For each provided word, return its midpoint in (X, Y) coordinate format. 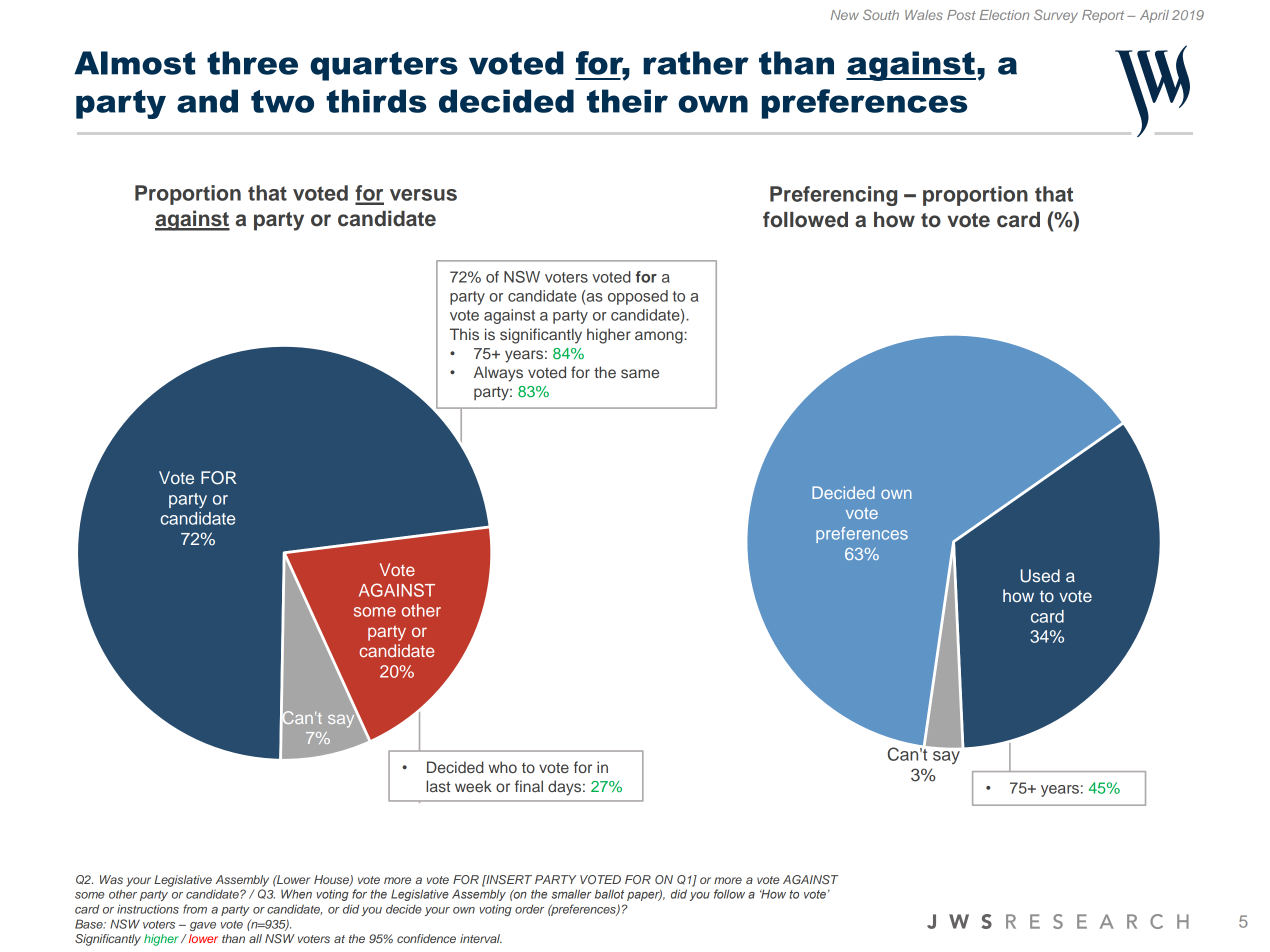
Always (498, 374)
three (252, 63)
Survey (1056, 16)
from (195, 909)
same (640, 373)
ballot (609, 894)
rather (696, 63)
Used (1040, 576)
